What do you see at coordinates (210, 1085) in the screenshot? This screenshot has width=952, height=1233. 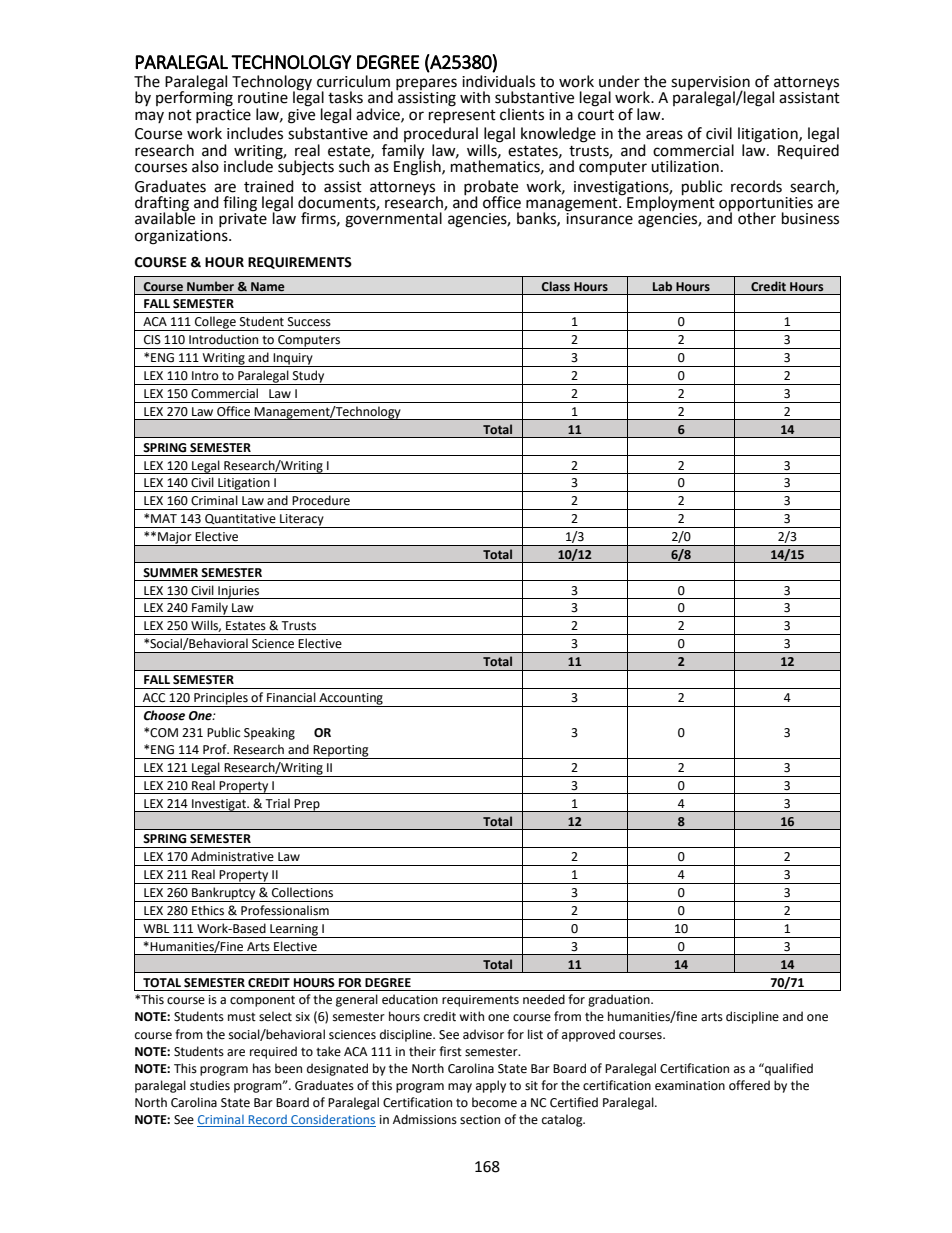 I see `studies` at bounding box center [210, 1085].
